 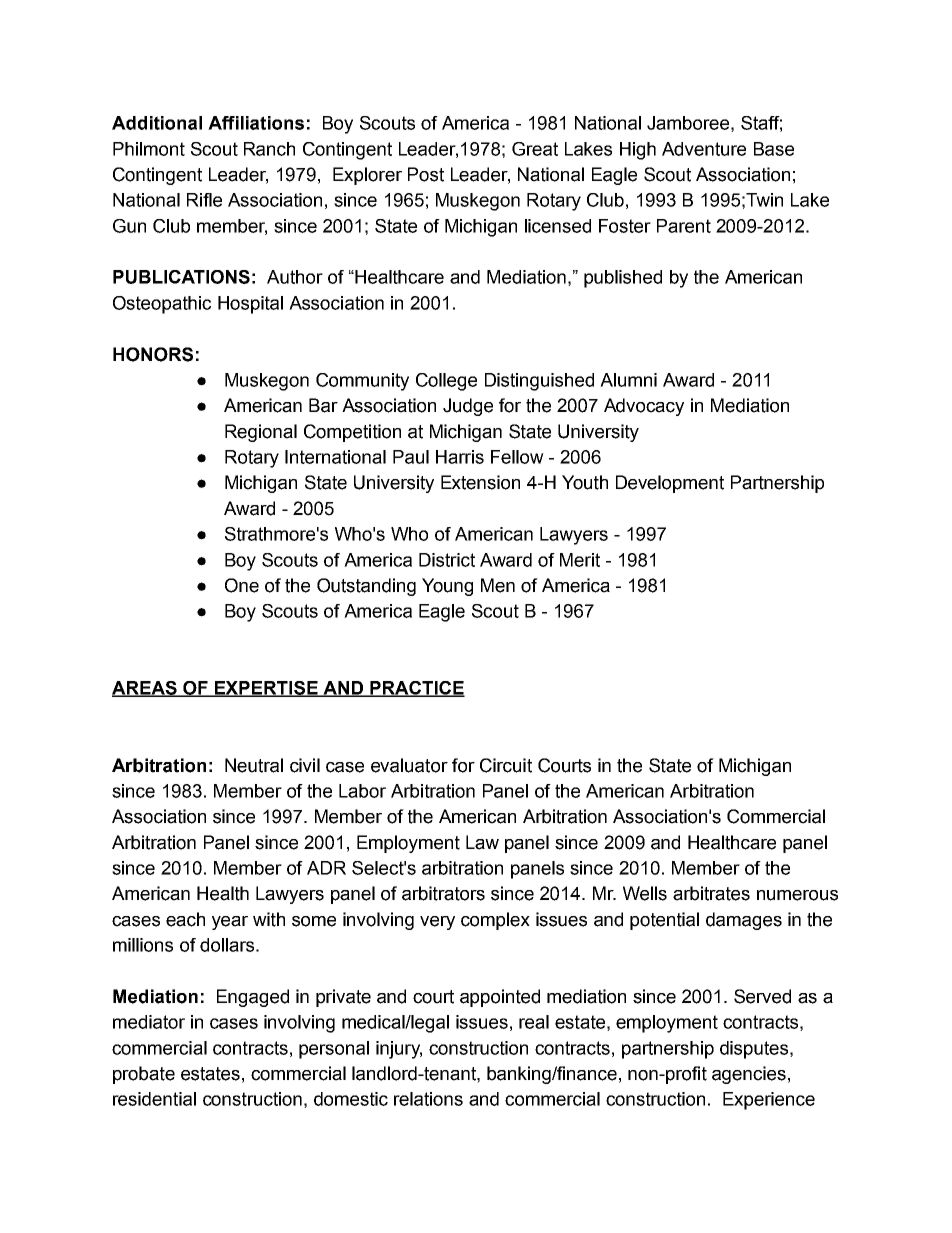 I want to click on Circuit, so click(x=506, y=765).
